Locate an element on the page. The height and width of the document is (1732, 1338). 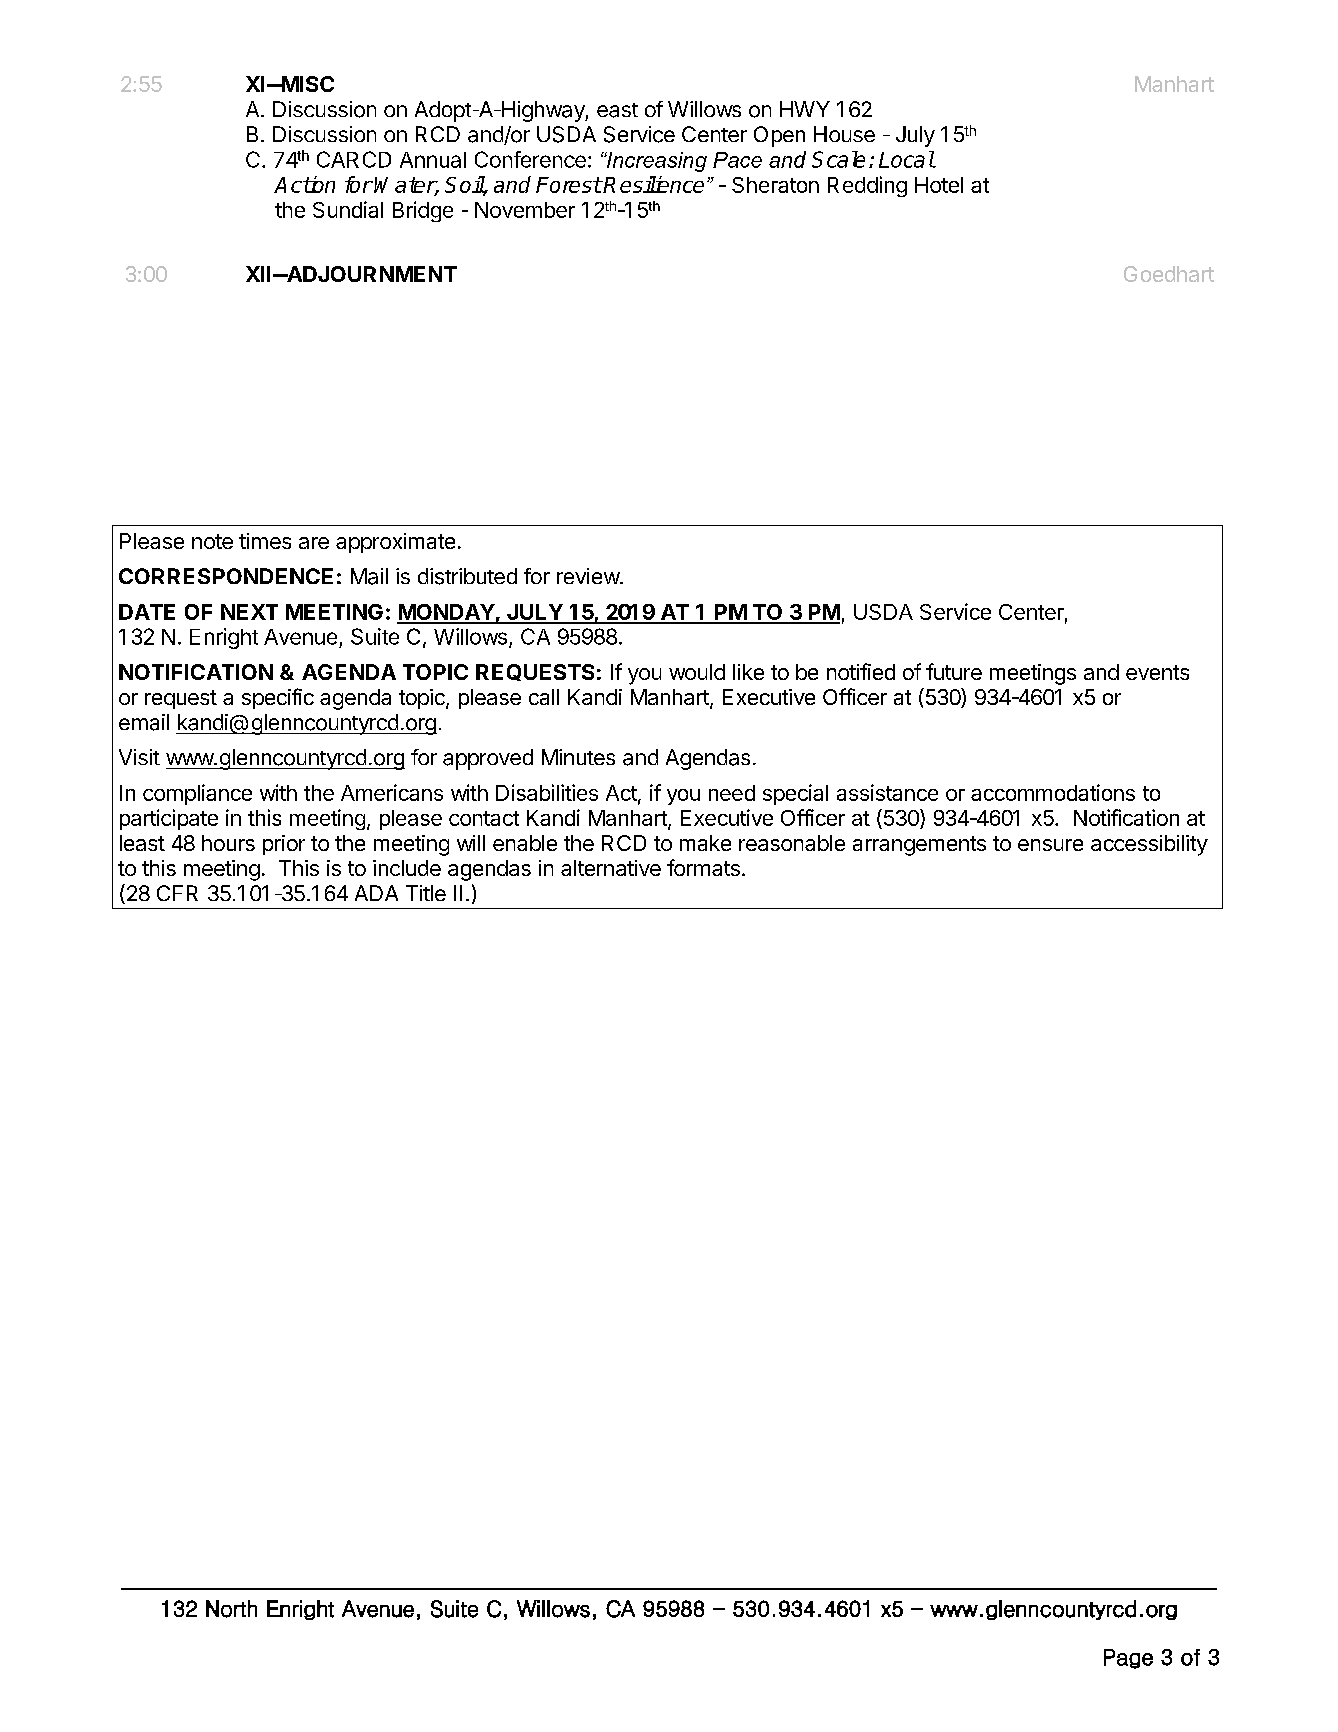
Hotel is located at coordinates (939, 185).
